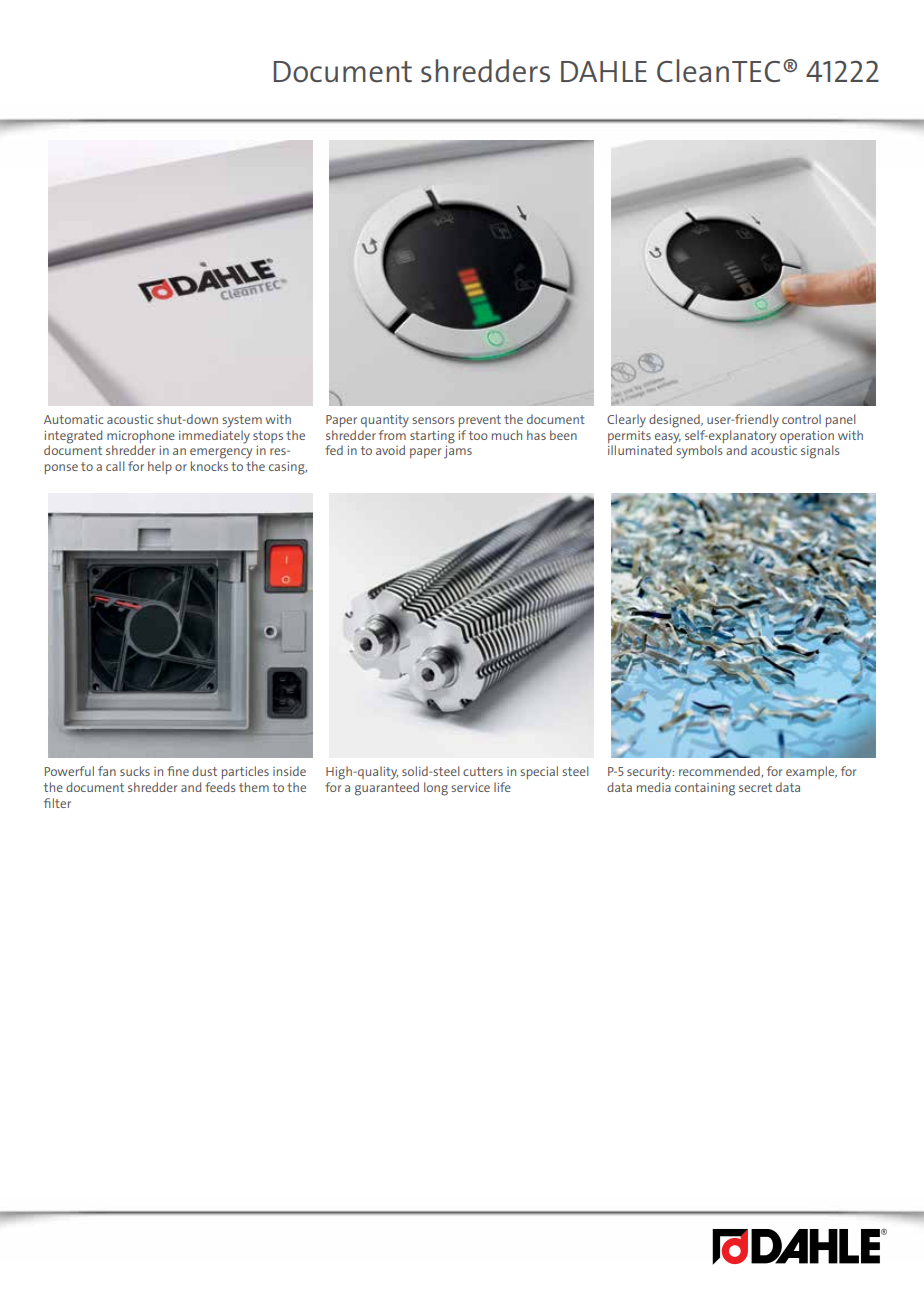 The width and height of the screenshot is (924, 1308). What do you see at coordinates (720, 772) in the screenshot?
I see `recommended` at bounding box center [720, 772].
